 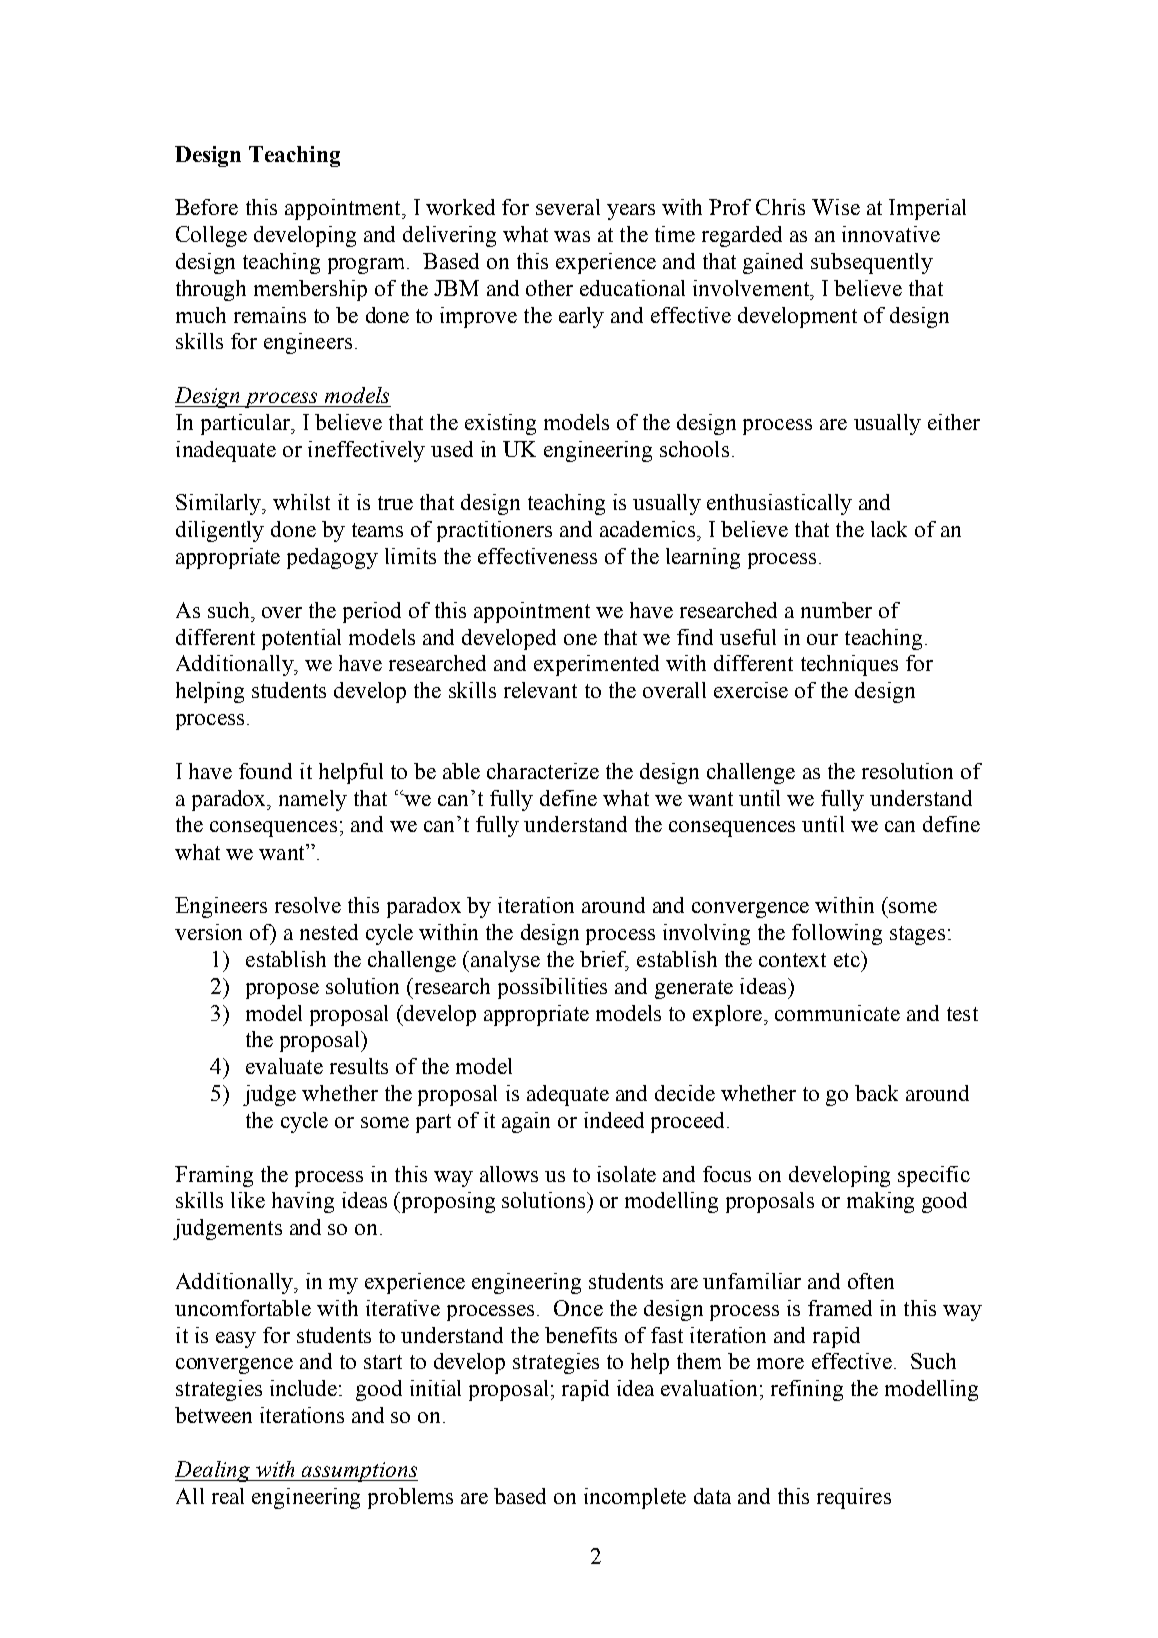 I want to click on was, so click(x=572, y=236).
